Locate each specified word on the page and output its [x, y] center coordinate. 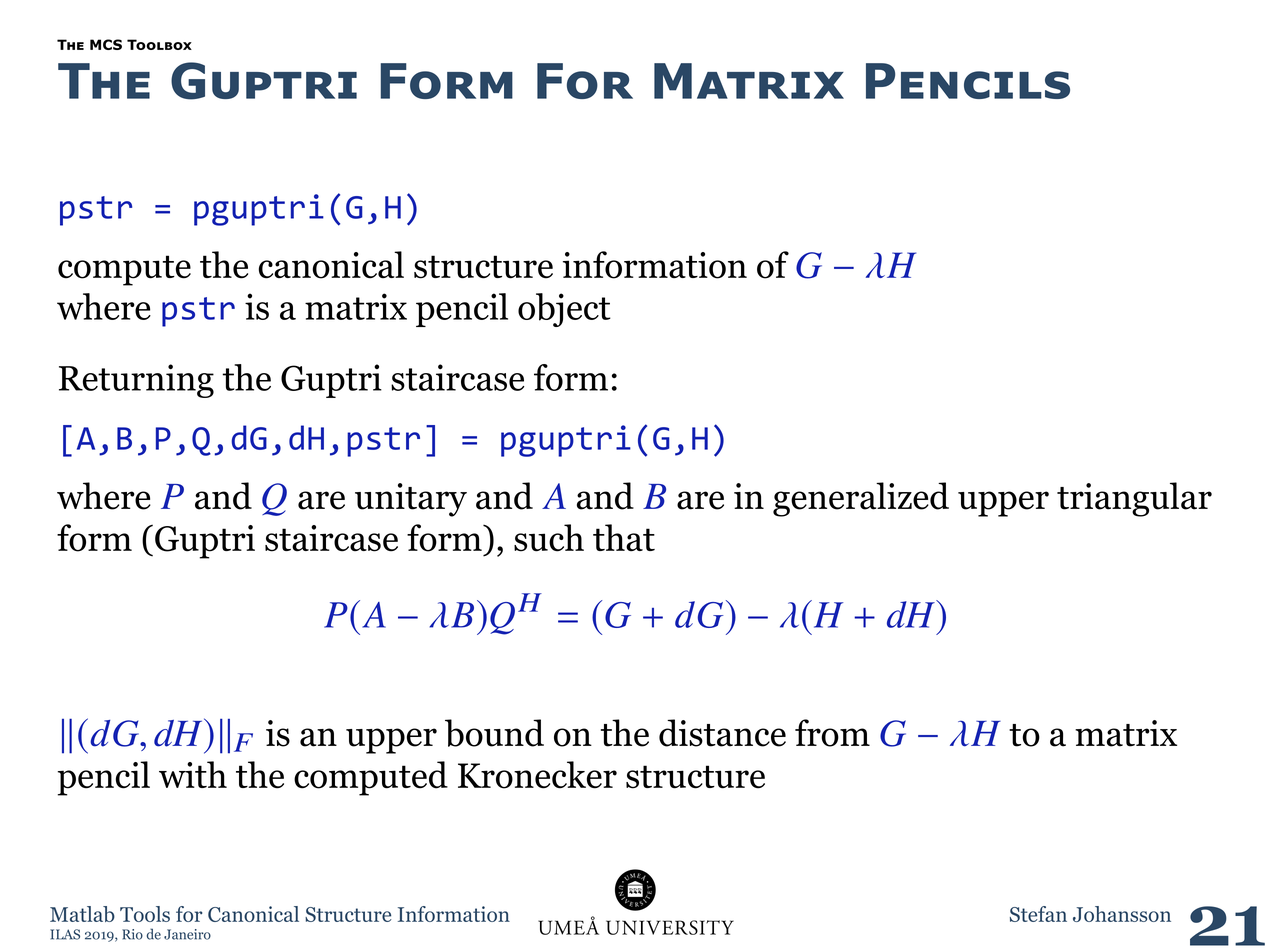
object [564, 310]
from [832, 733]
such [549, 538]
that [624, 537]
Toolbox [159, 44]
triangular [1134, 499]
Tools [145, 914]
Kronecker [537, 775]
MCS [106, 44]
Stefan [1038, 914]
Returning [136, 381]
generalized [861, 499]
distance [722, 733]
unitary [411, 500]
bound [494, 733]
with [193, 774]
